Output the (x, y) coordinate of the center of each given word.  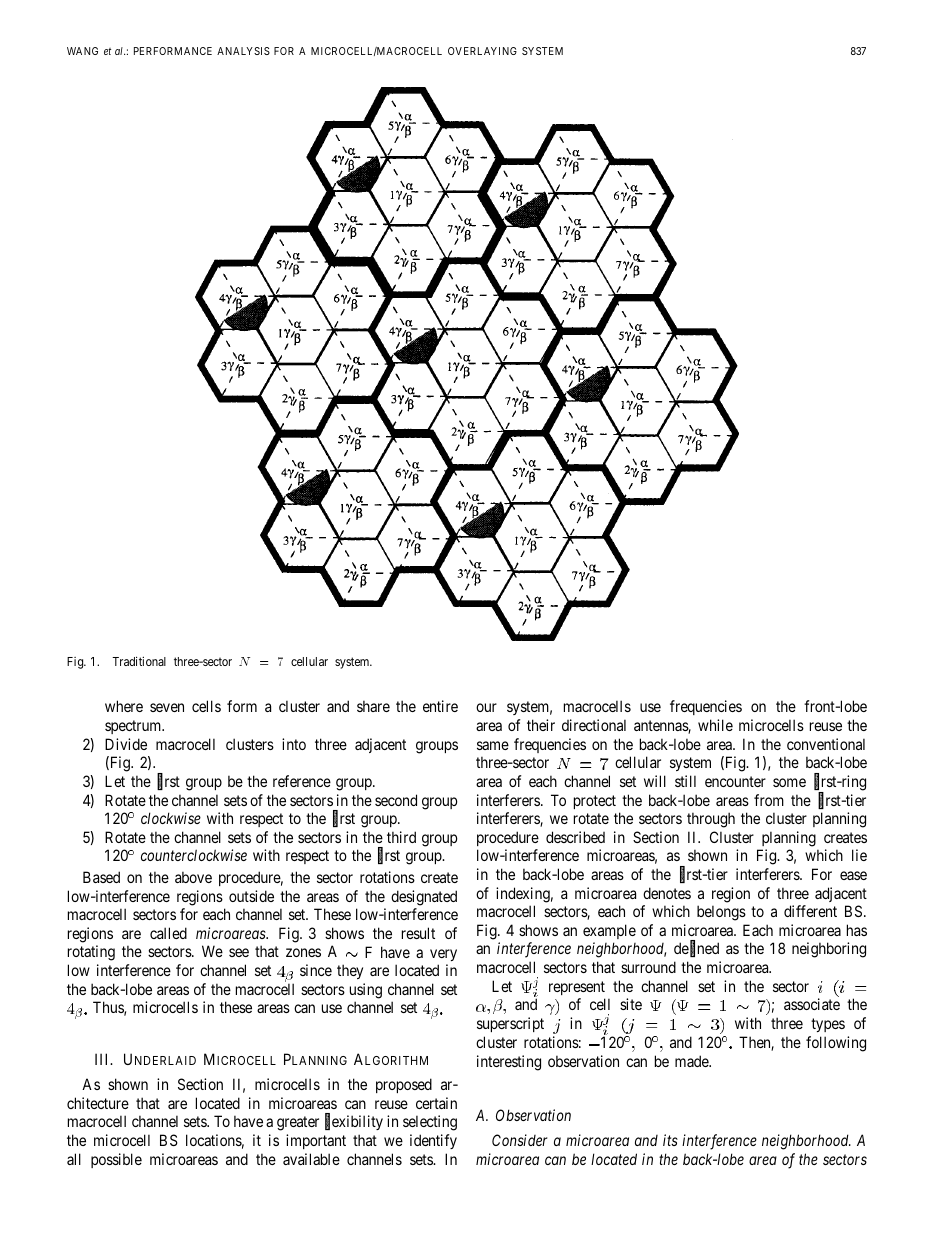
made (692, 1061)
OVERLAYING (482, 51)
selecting (430, 1123)
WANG (82, 51)
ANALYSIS (243, 51)
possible (116, 1160)
